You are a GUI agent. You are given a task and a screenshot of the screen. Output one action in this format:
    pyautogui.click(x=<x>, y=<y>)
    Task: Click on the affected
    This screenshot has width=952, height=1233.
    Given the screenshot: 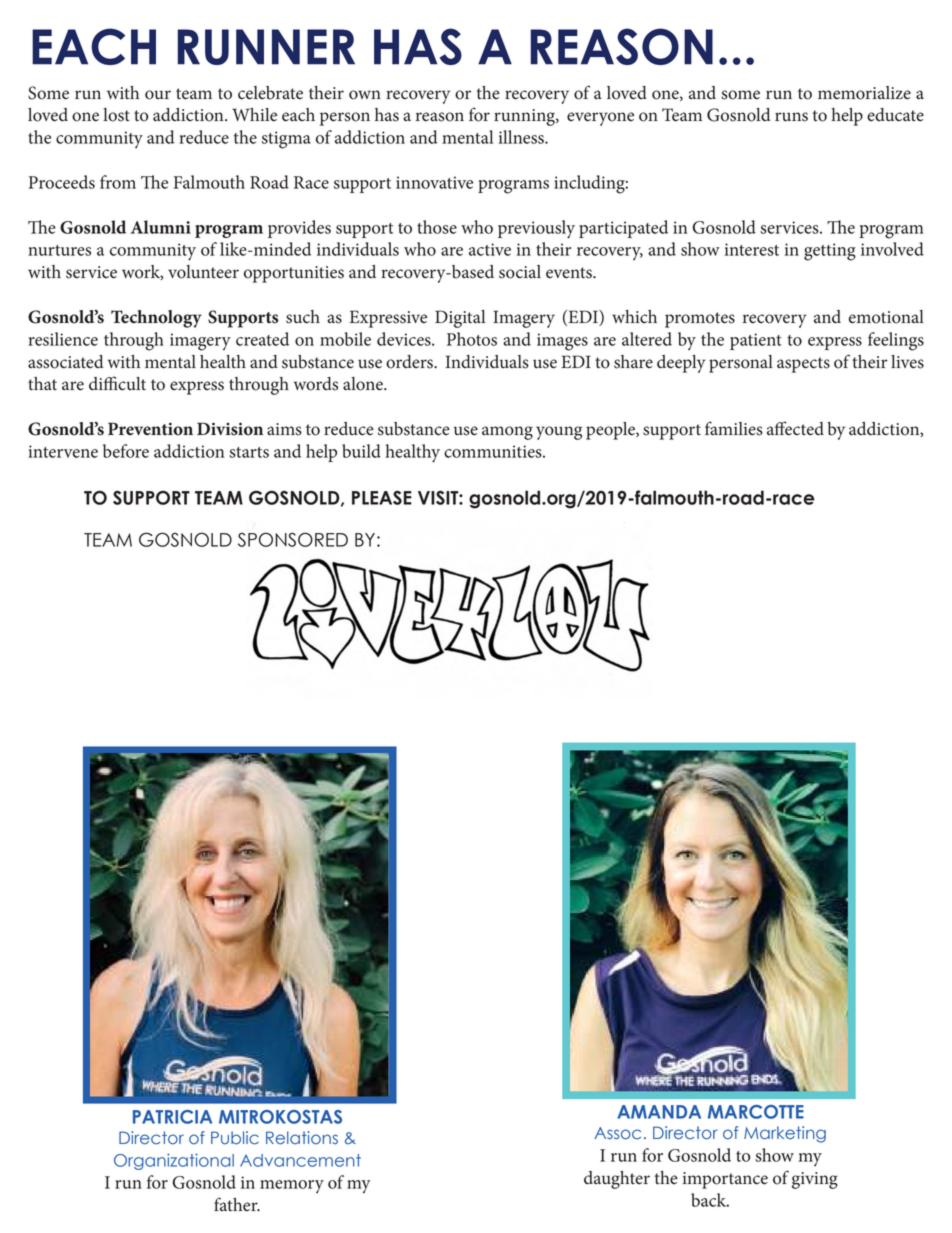 What is the action you would take?
    pyautogui.click(x=795, y=428)
